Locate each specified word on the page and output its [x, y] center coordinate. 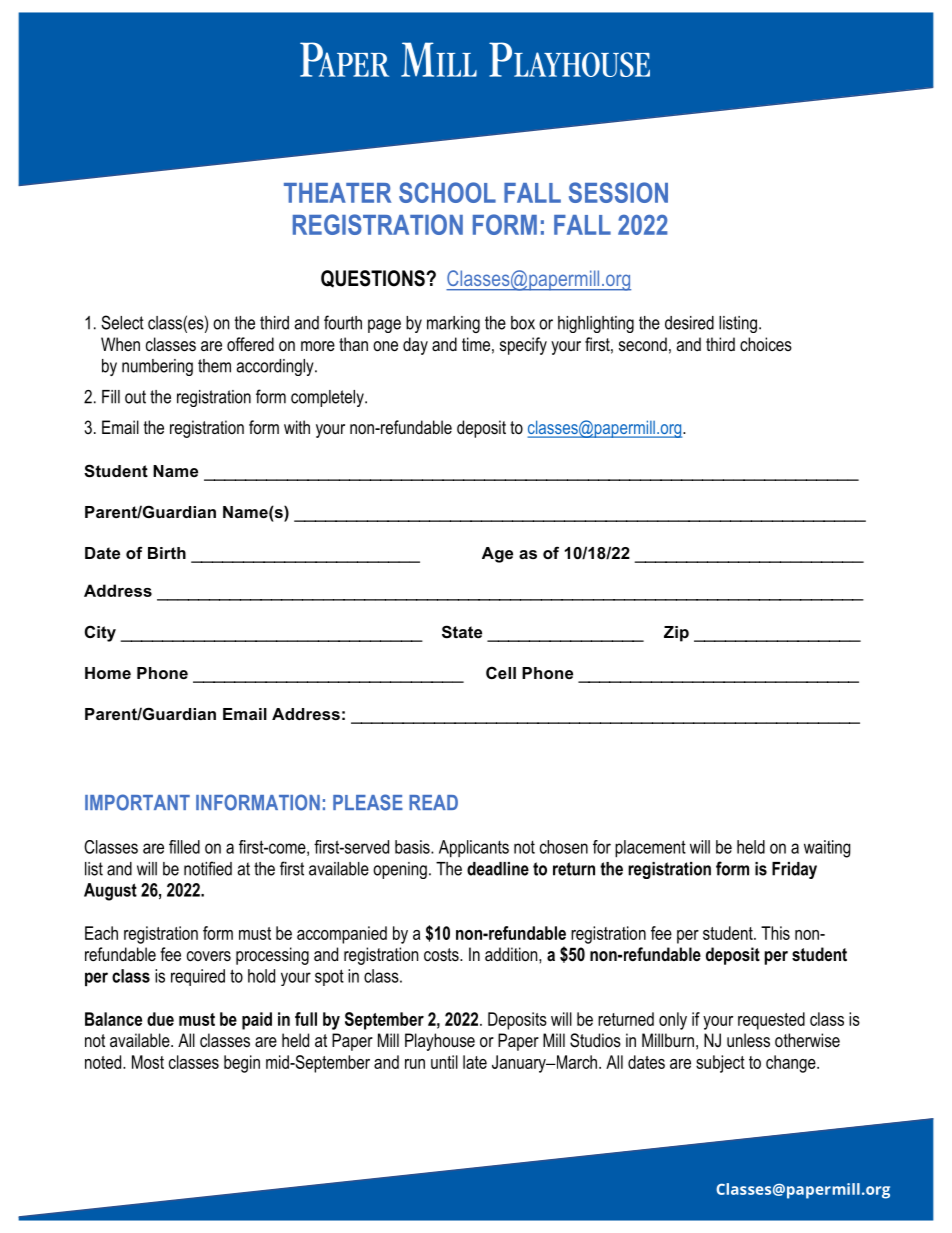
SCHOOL [447, 192]
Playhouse [440, 1042]
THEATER [338, 193]
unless [748, 1040]
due [160, 1019]
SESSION [618, 192]
